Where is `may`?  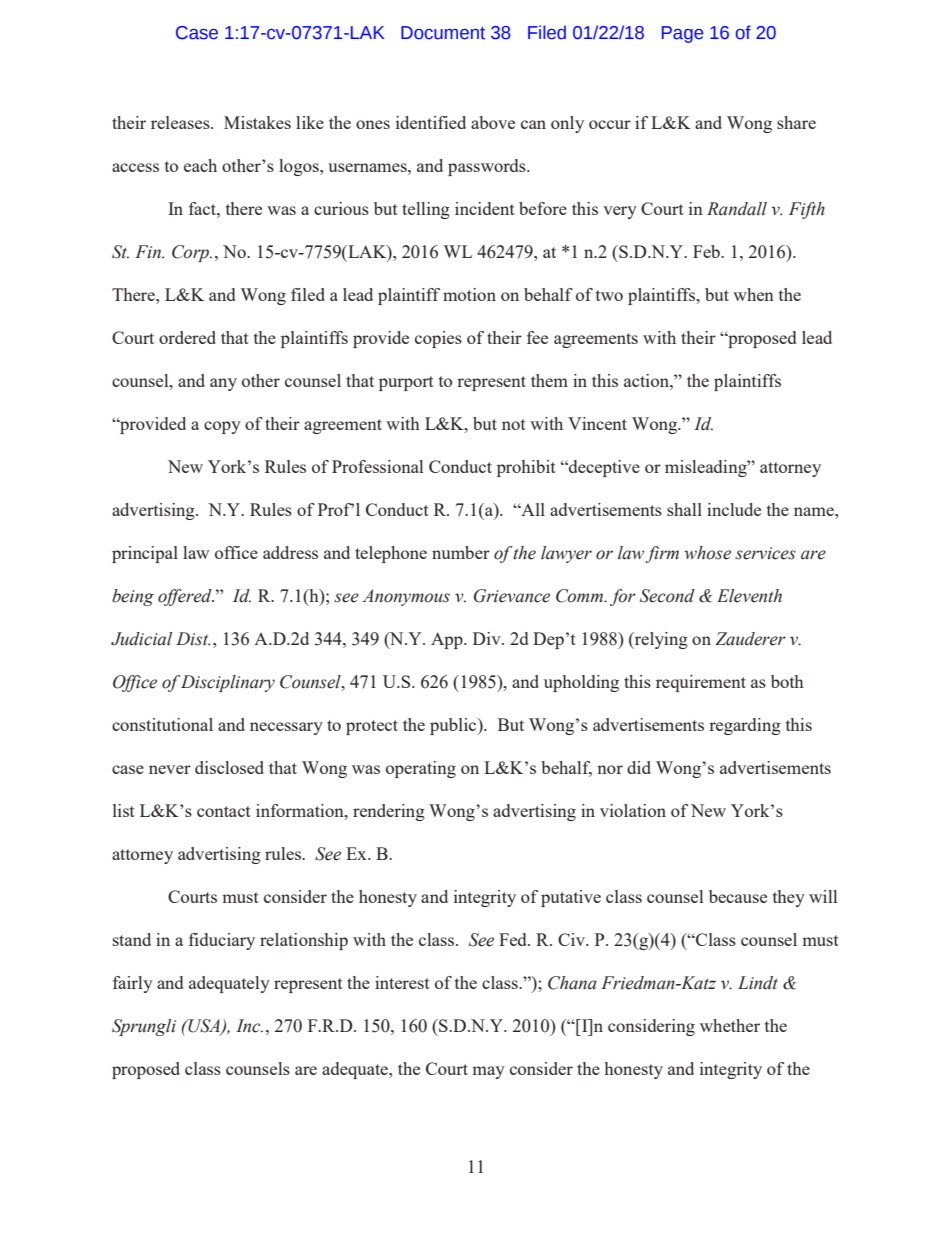 may is located at coordinates (488, 1072).
